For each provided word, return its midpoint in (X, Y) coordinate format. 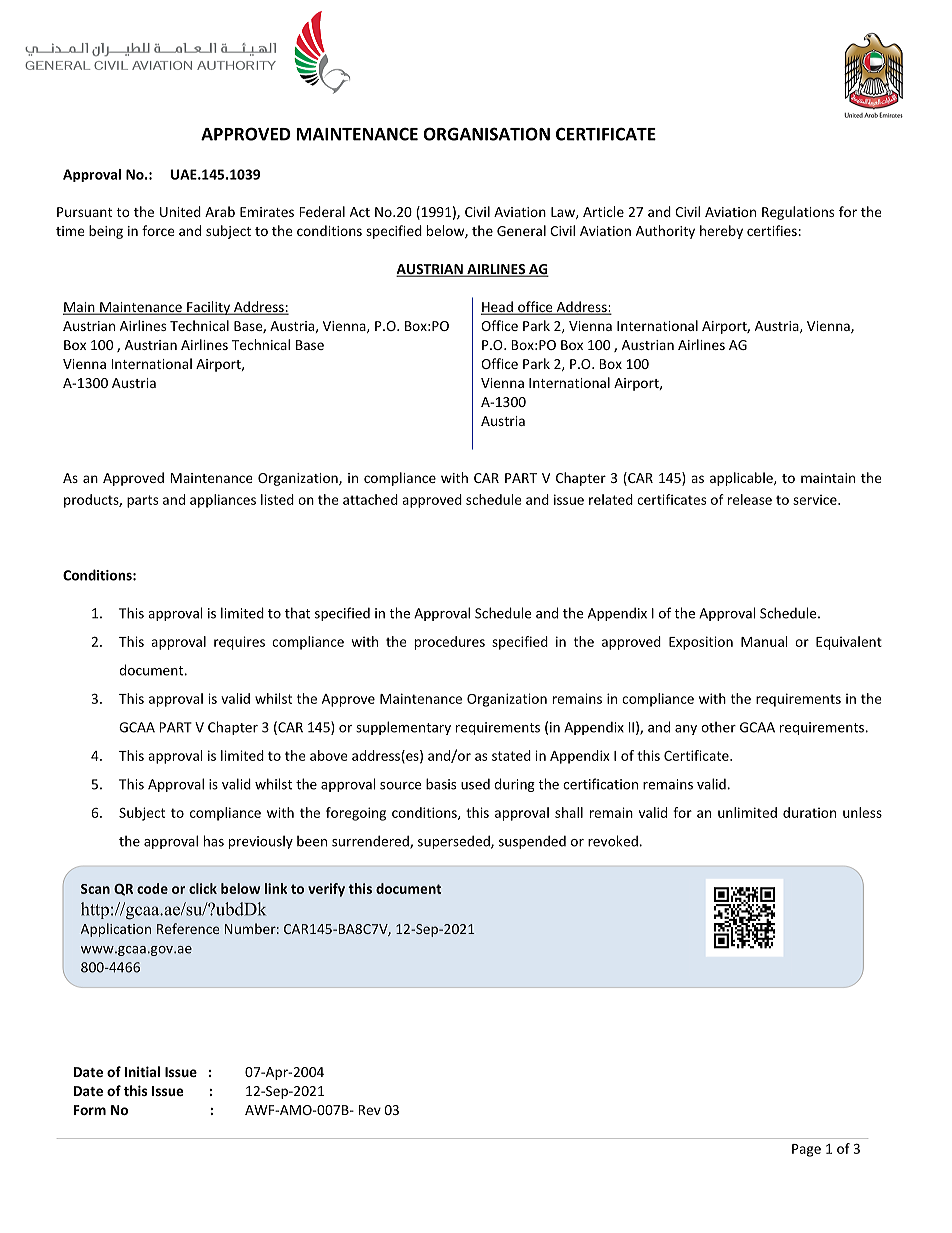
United (180, 211)
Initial (142, 1071)
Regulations (798, 213)
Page (806, 1150)
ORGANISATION (486, 134)
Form (90, 1110)
